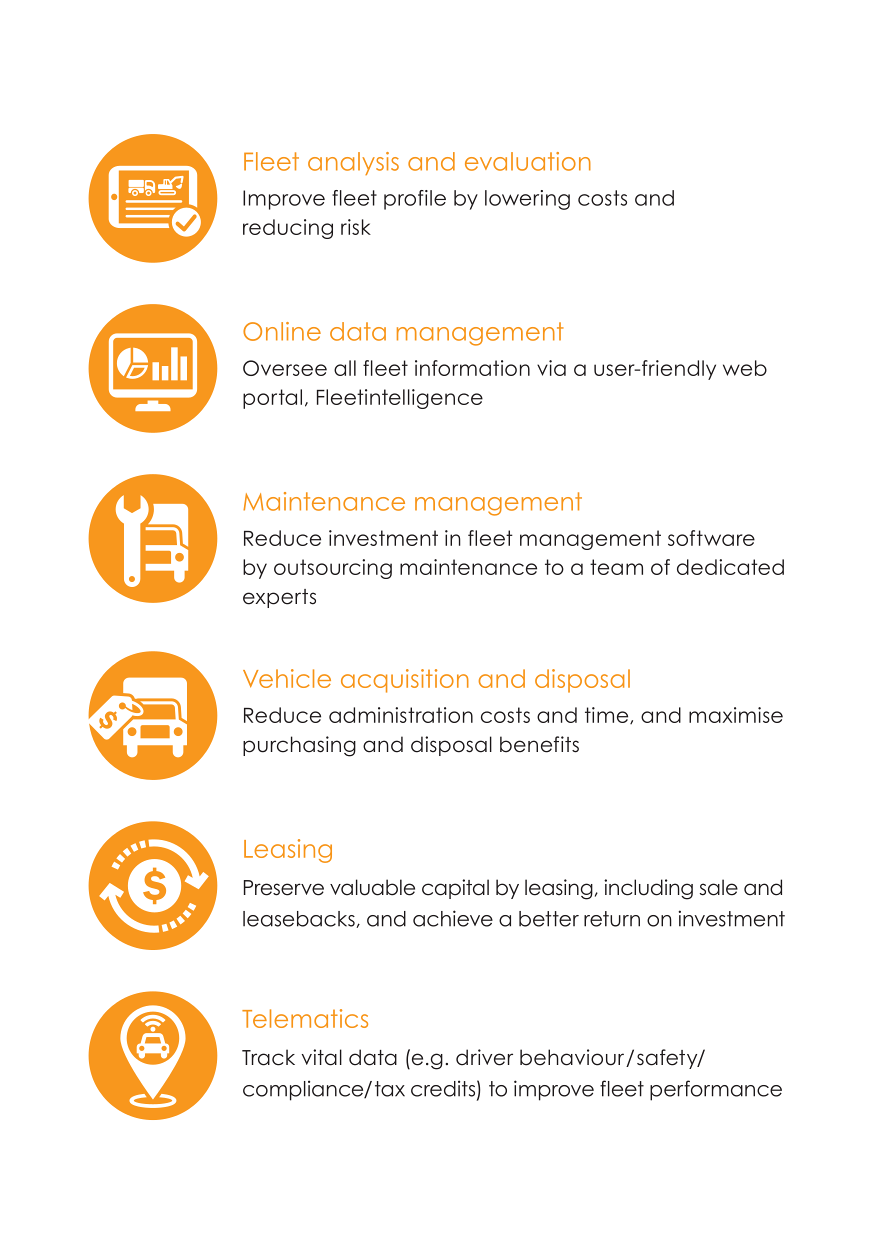  Describe the element at coordinates (472, 368) in the screenshot. I see `information` at that location.
